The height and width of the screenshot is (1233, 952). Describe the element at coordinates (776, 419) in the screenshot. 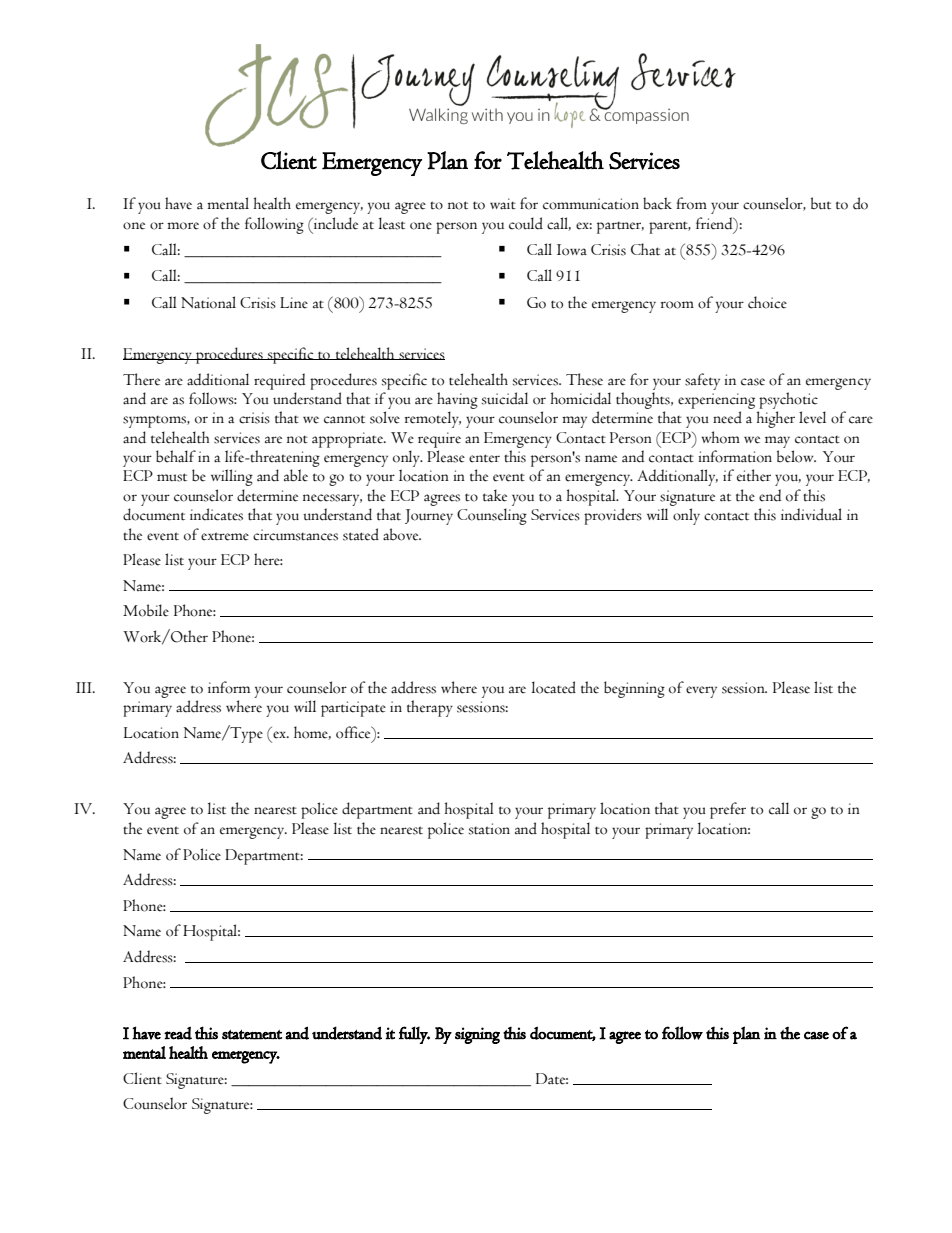

I see `higher` at that location.
